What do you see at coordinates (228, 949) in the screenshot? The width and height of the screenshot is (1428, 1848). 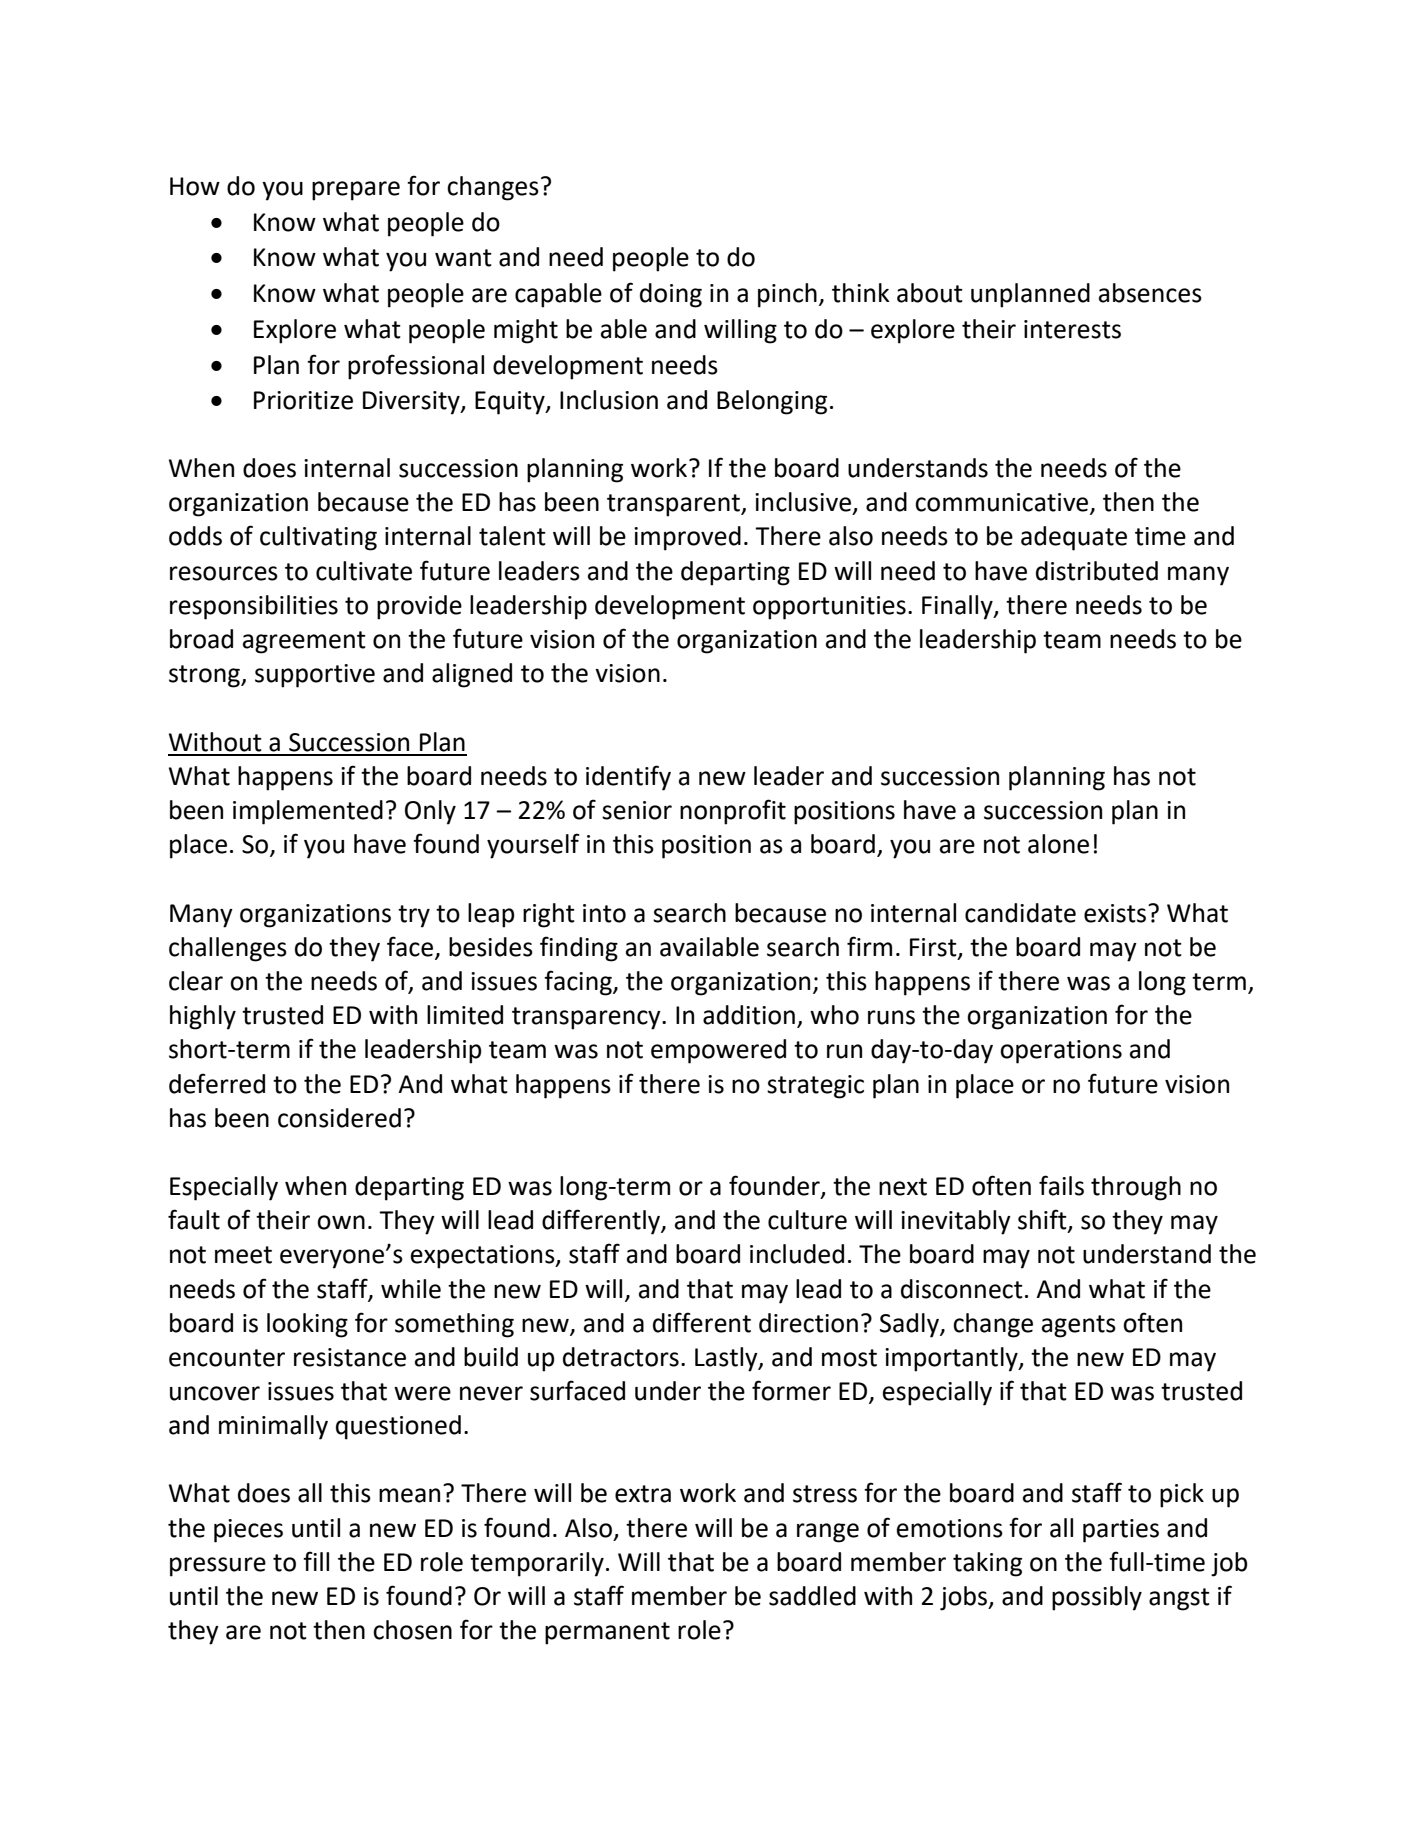 I see `challenges` at bounding box center [228, 949].
